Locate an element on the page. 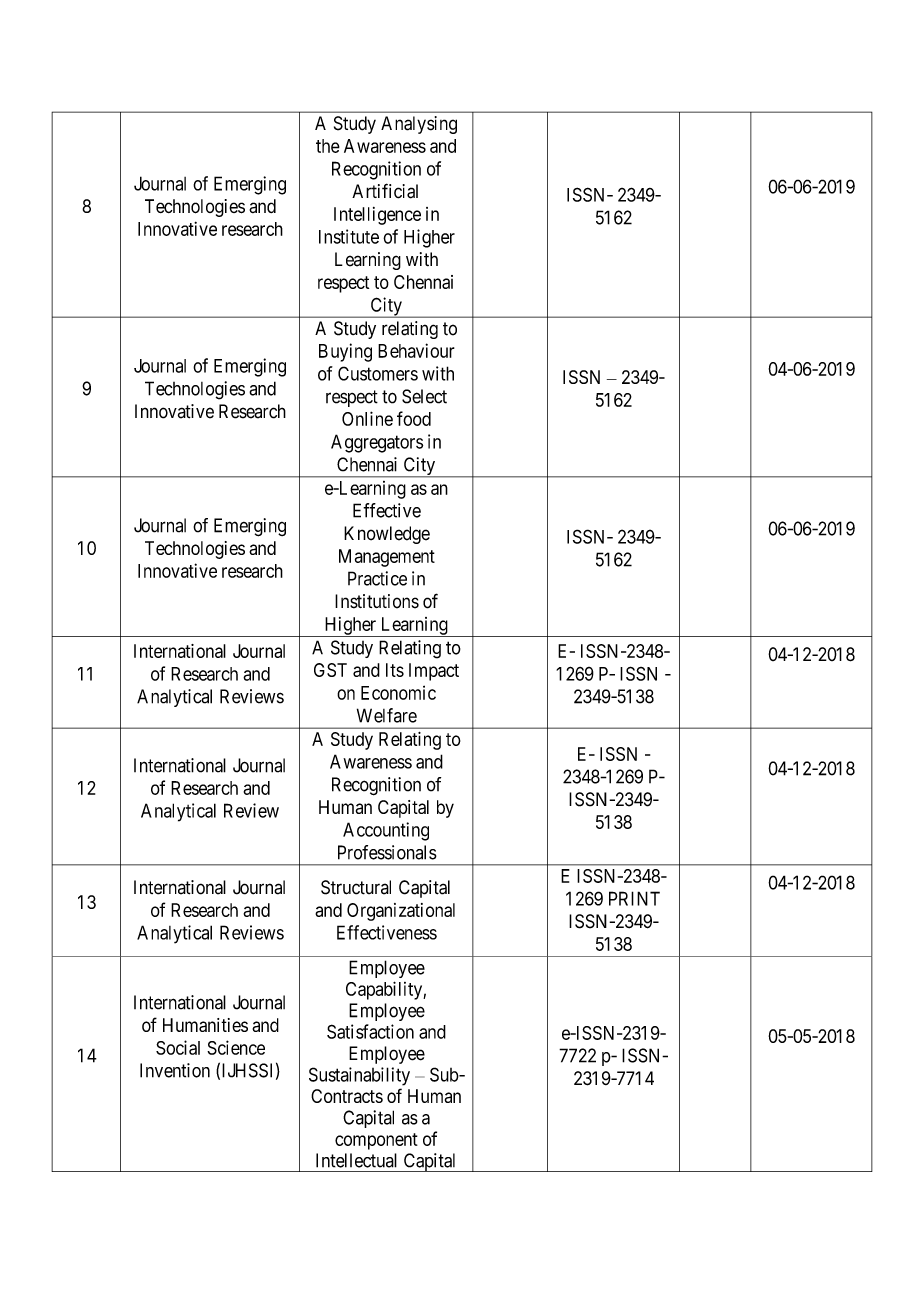  the is located at coordinates (328, 146).
